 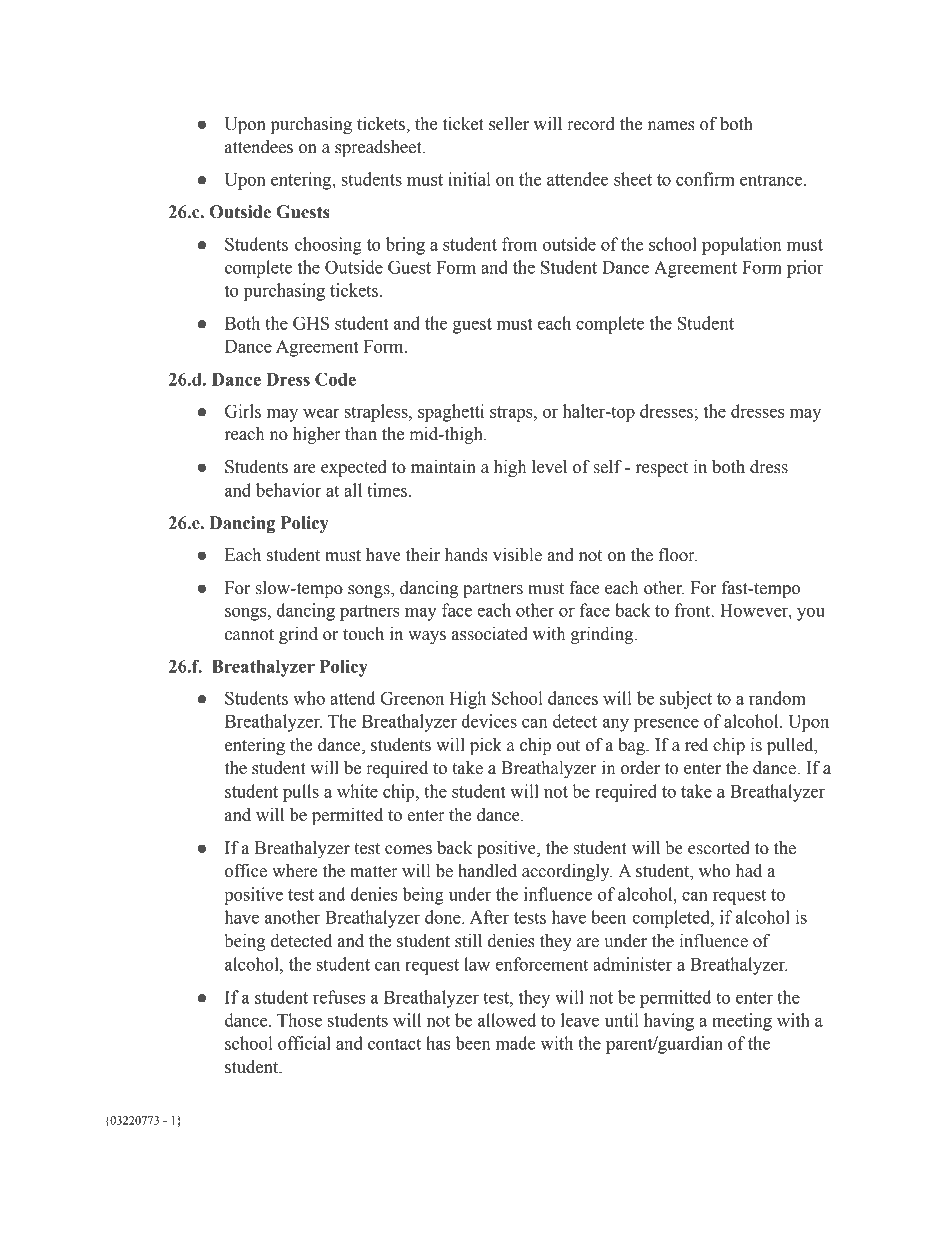 What do you see at coordinates (299, 1020) in the screenshot?
I see `Those` at bounding box center [299, 1020].
